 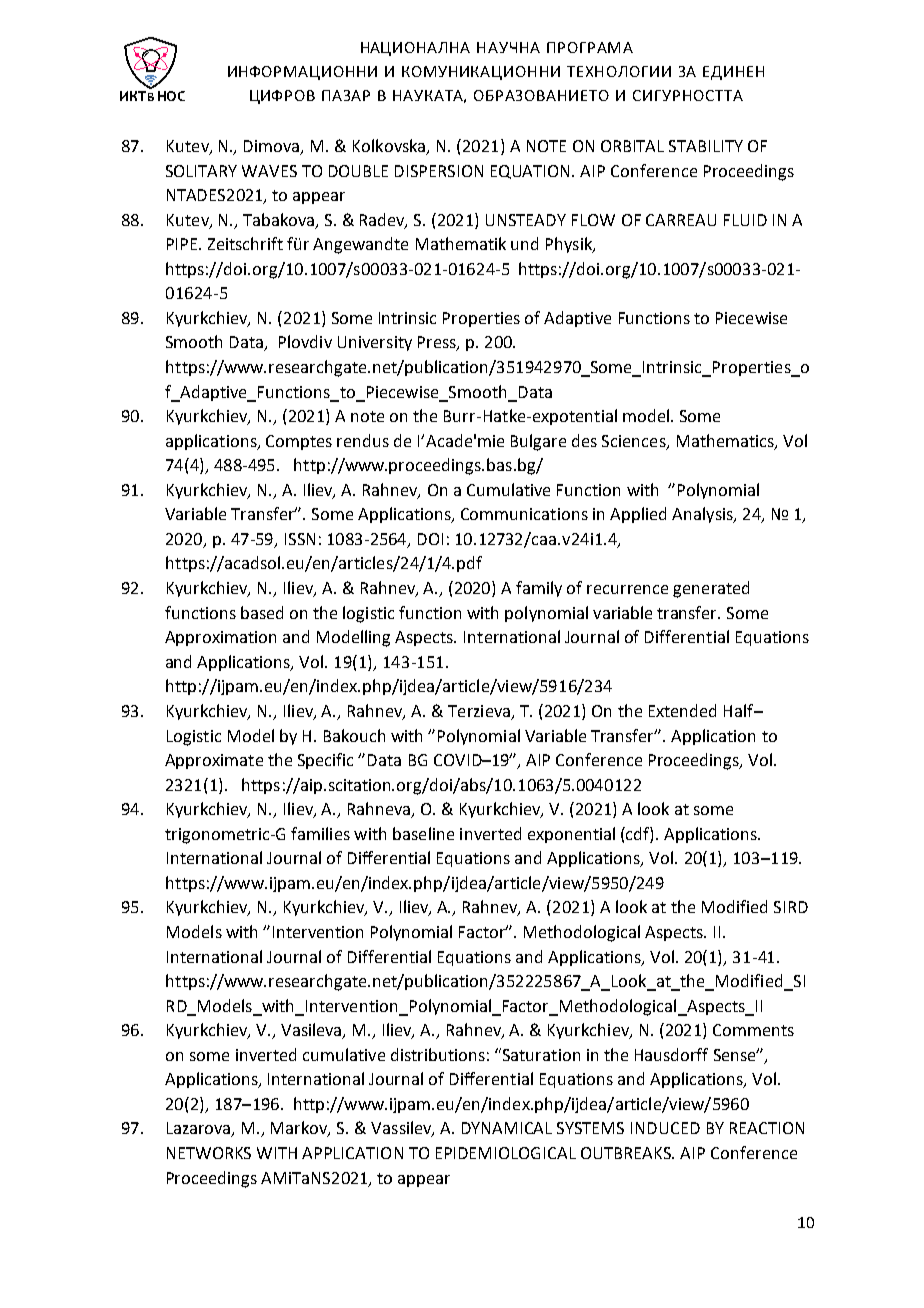 What do you see at coordinates (706, 146) in the screenshot?
I see `STABILITY` at bounding box center [706, 146].
